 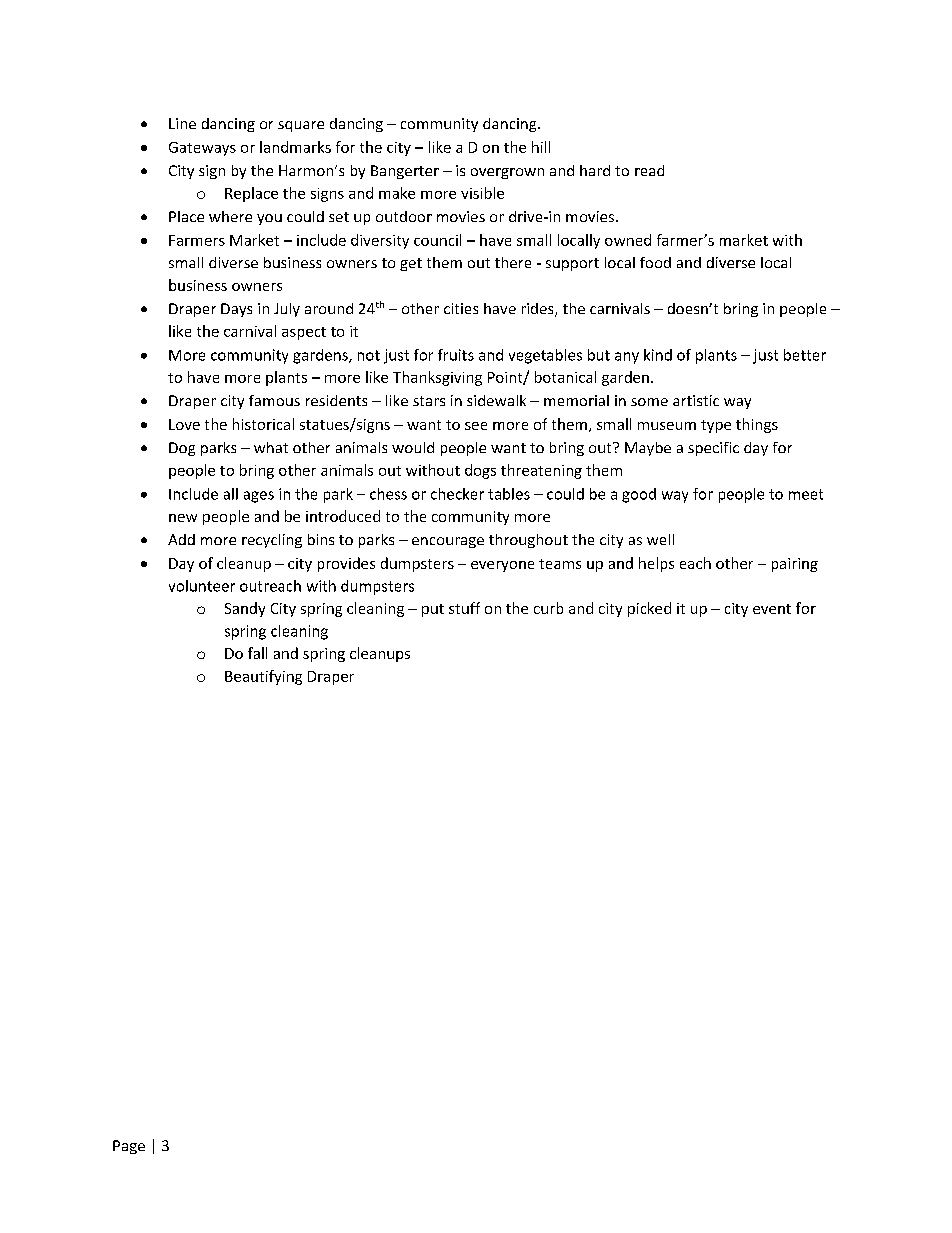 What do you see at coordinates (202, 149) in the document?
I see `Gateways` at bounding box center [202, 149].
